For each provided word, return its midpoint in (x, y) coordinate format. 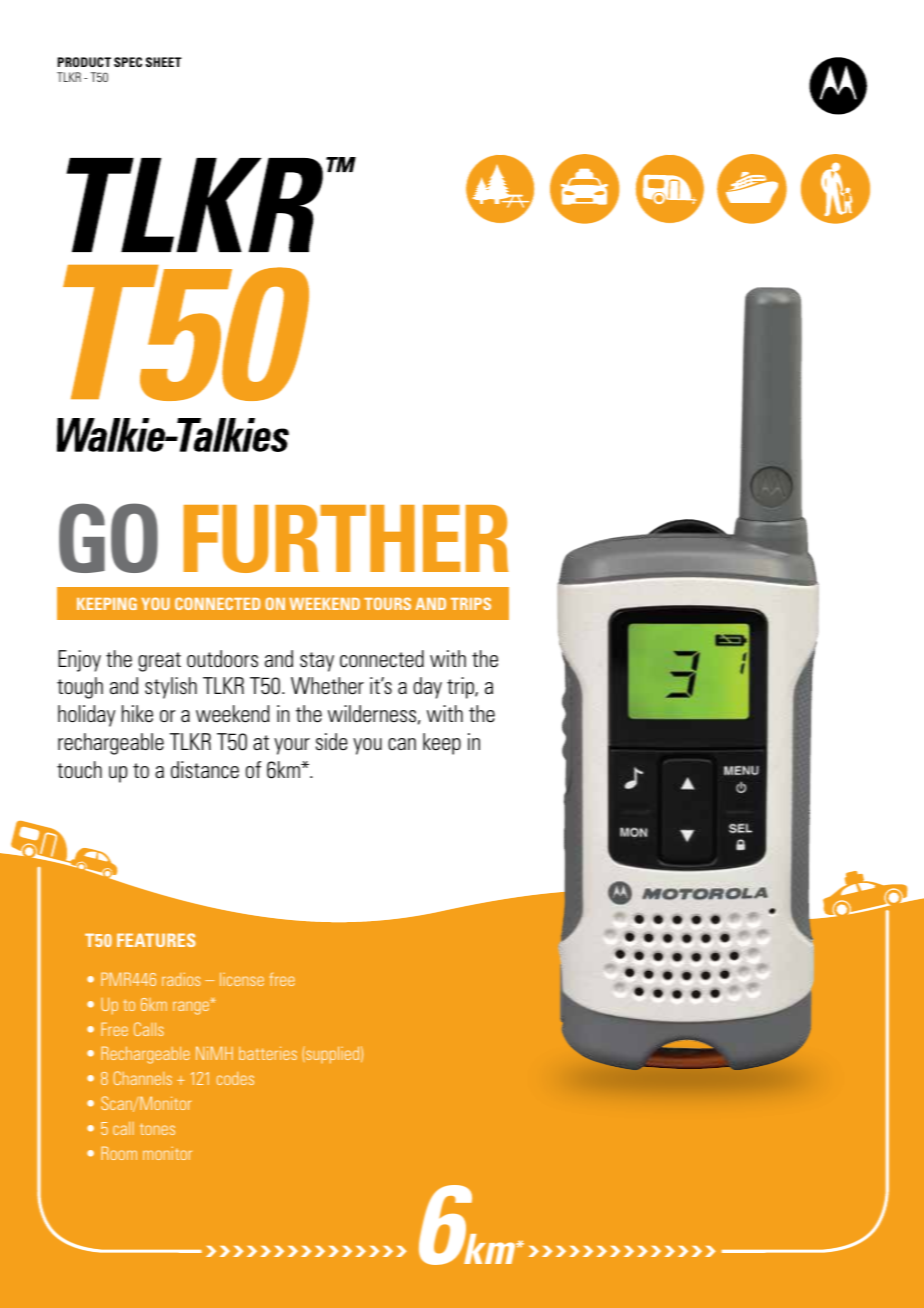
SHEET (164, 62)
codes (235, 1078)
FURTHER (346, 539)
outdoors (222, 659)
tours (387, 603)
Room (119, 1153)
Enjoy (79, 661)
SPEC (128, 62)
